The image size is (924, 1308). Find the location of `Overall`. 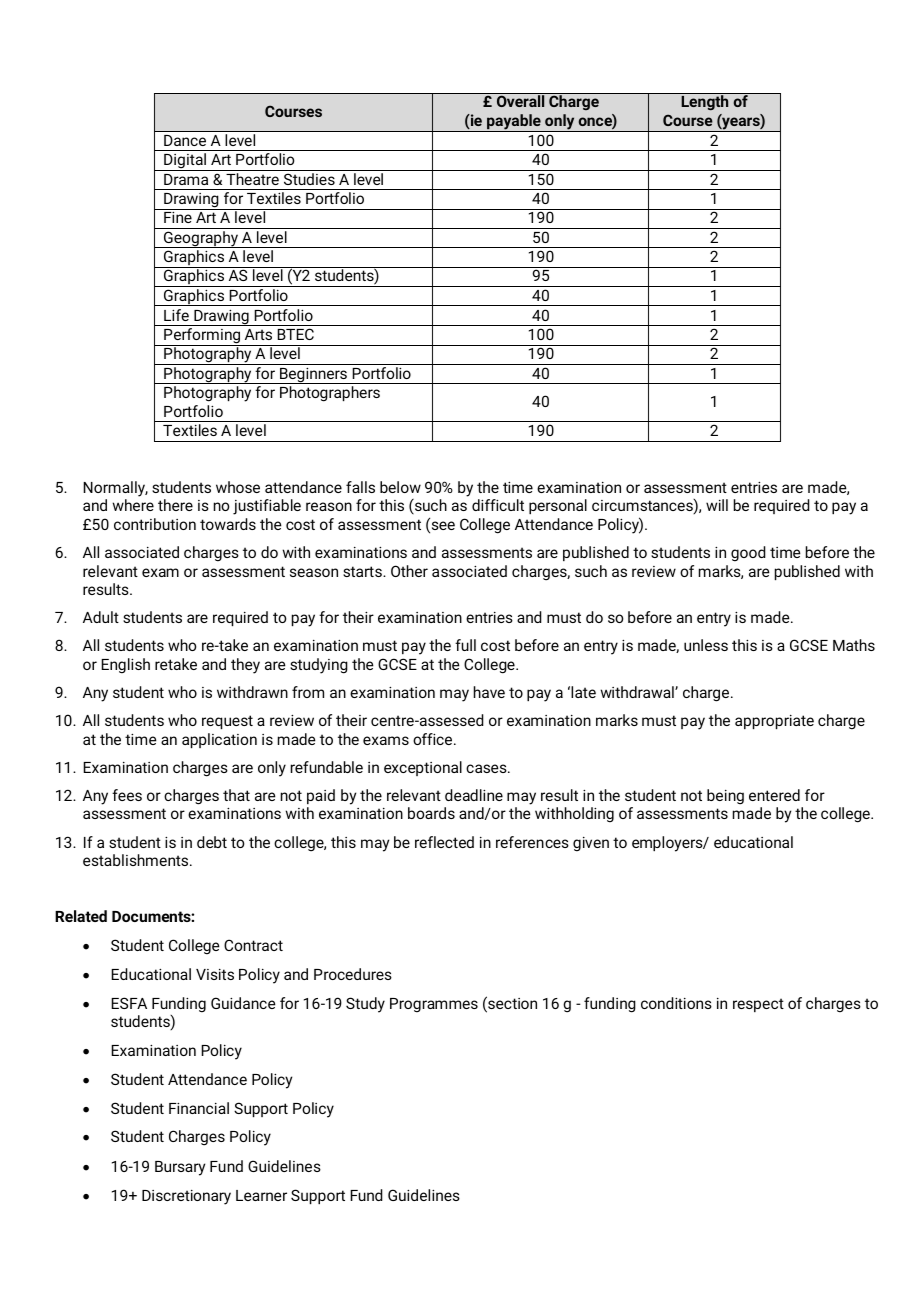

Overall is located at coordinates (520, 101).
